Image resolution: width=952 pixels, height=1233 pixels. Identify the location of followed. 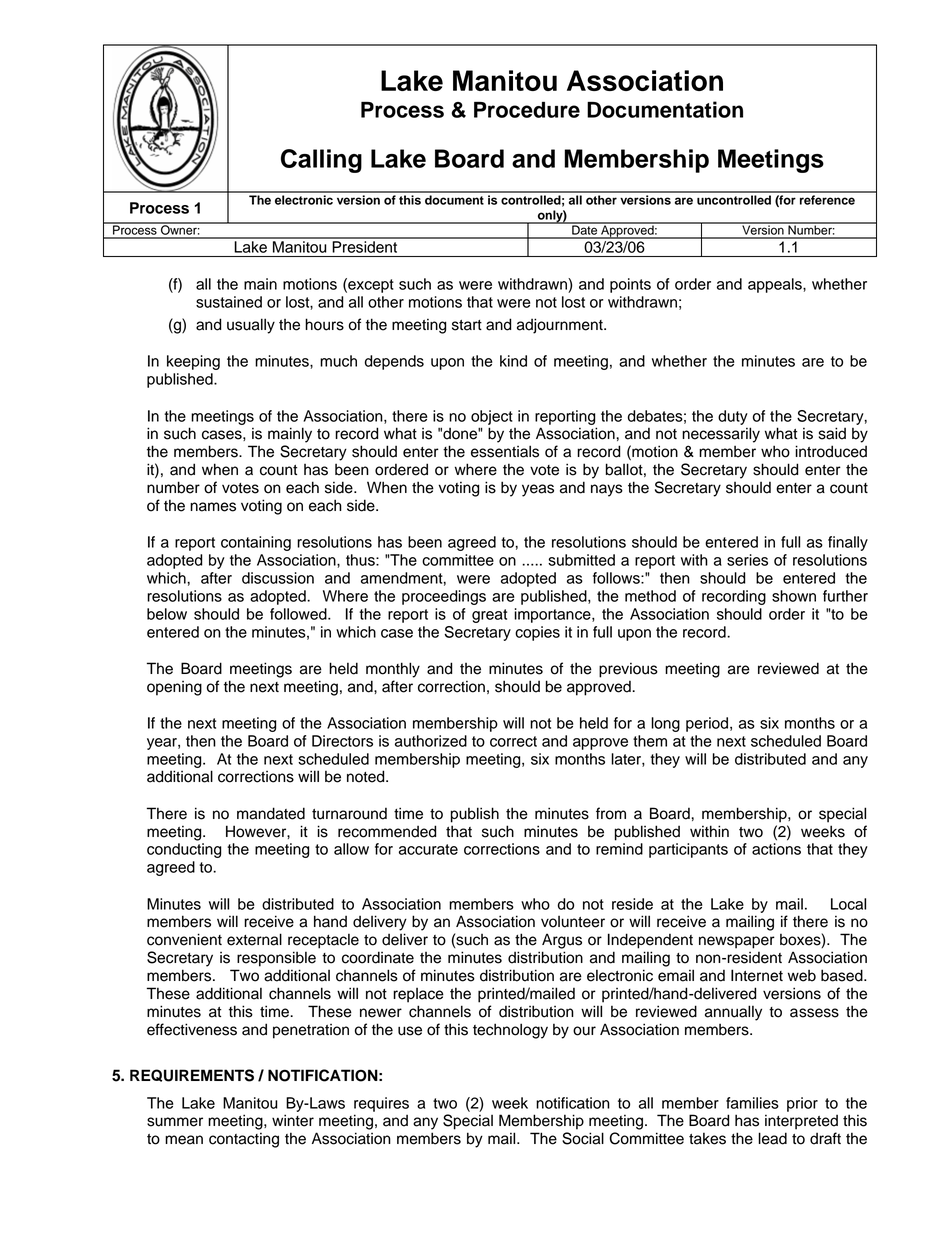
(299, 614).
